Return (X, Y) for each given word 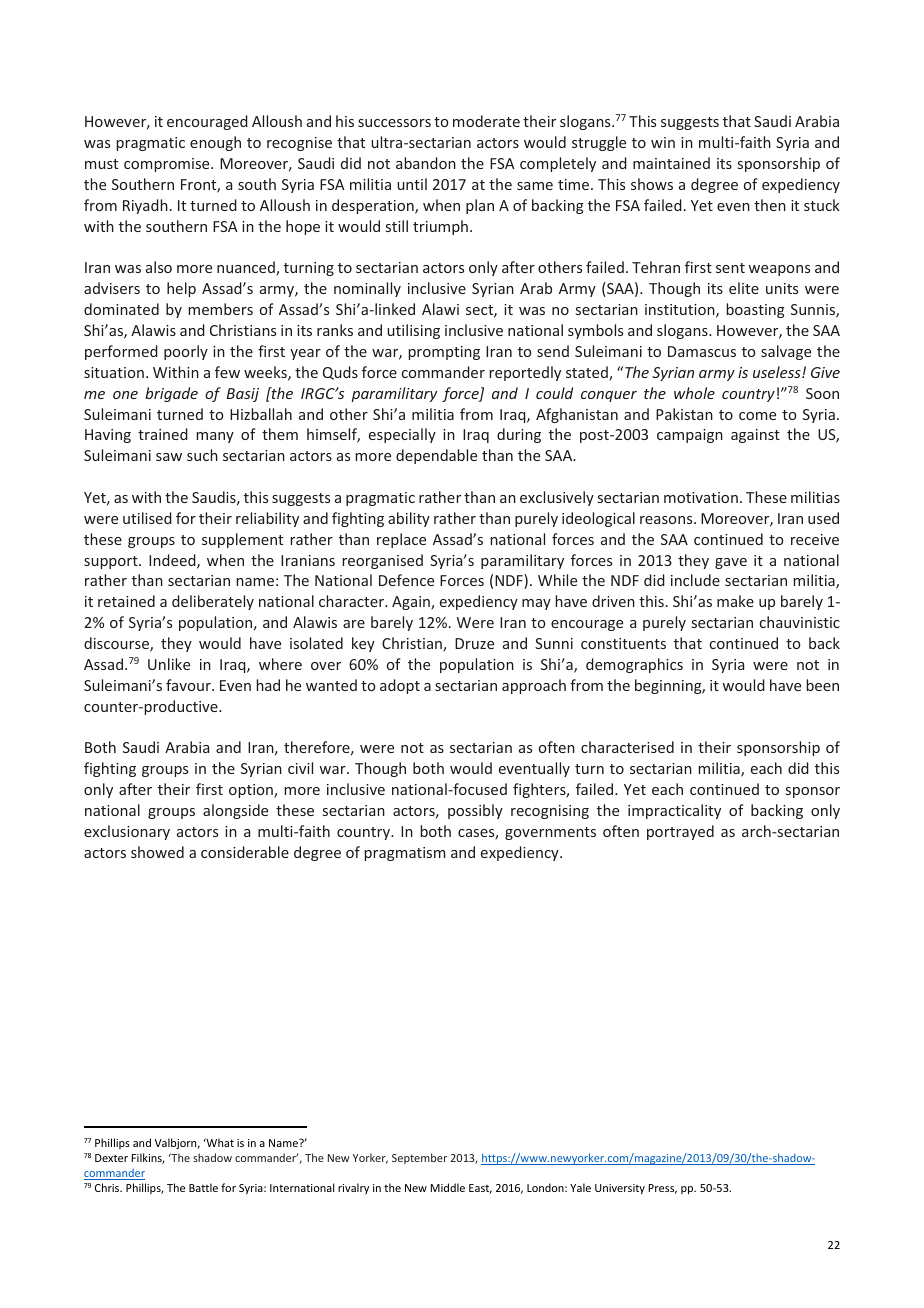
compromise (168, 165)
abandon (426, 163)
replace (401, 540)
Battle (203, 1187)
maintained (671, 163)
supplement (242, 540)
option (252, 791)
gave (731, 563)
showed (157, 852)
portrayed (680, 832)
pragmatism (404, 854)
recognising (550, 812)
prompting (444, 353)
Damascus (702, 351)
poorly (186, 352)
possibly (475, 811)
